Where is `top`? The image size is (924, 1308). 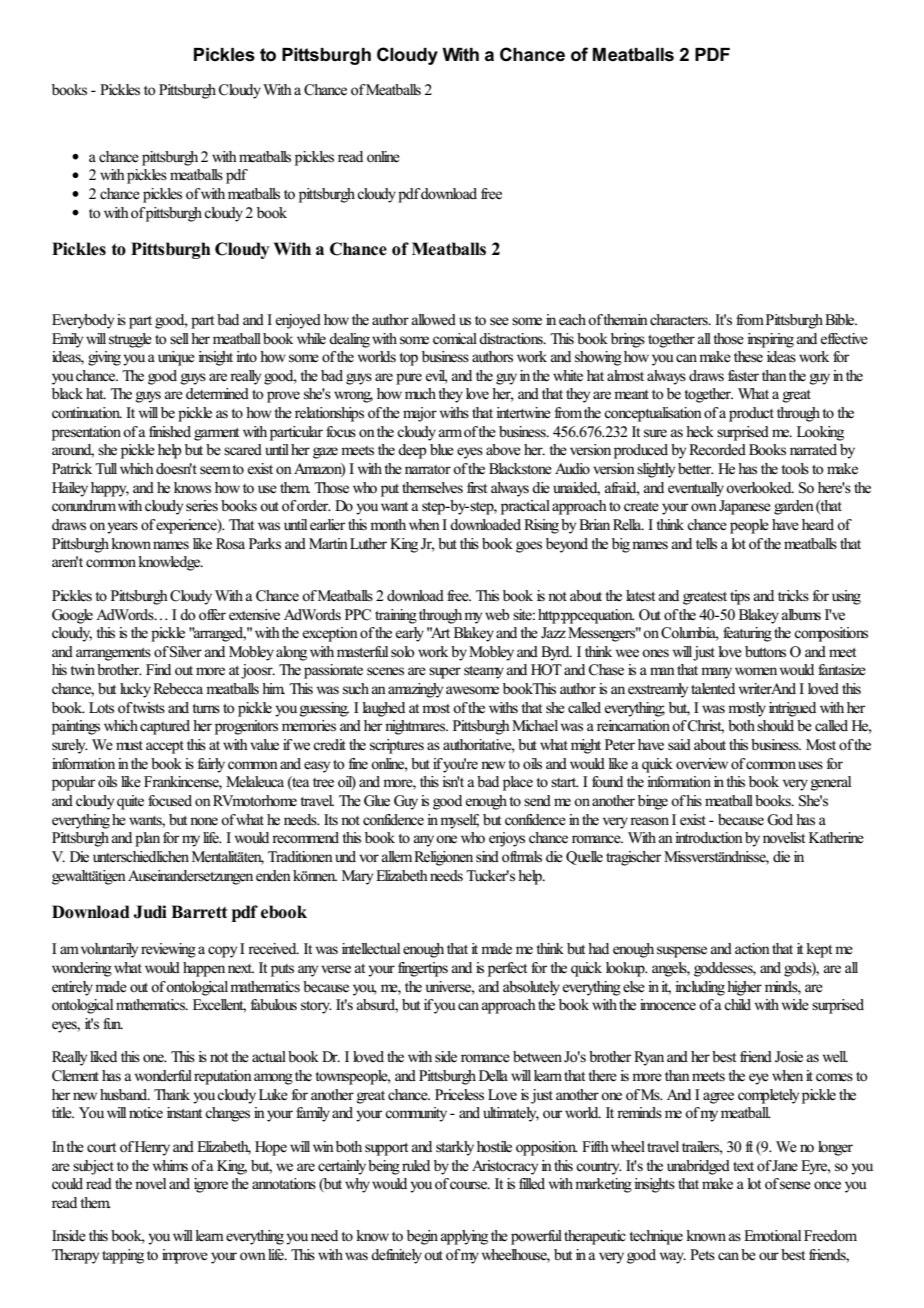
top is located at coordinates (408, 359).
